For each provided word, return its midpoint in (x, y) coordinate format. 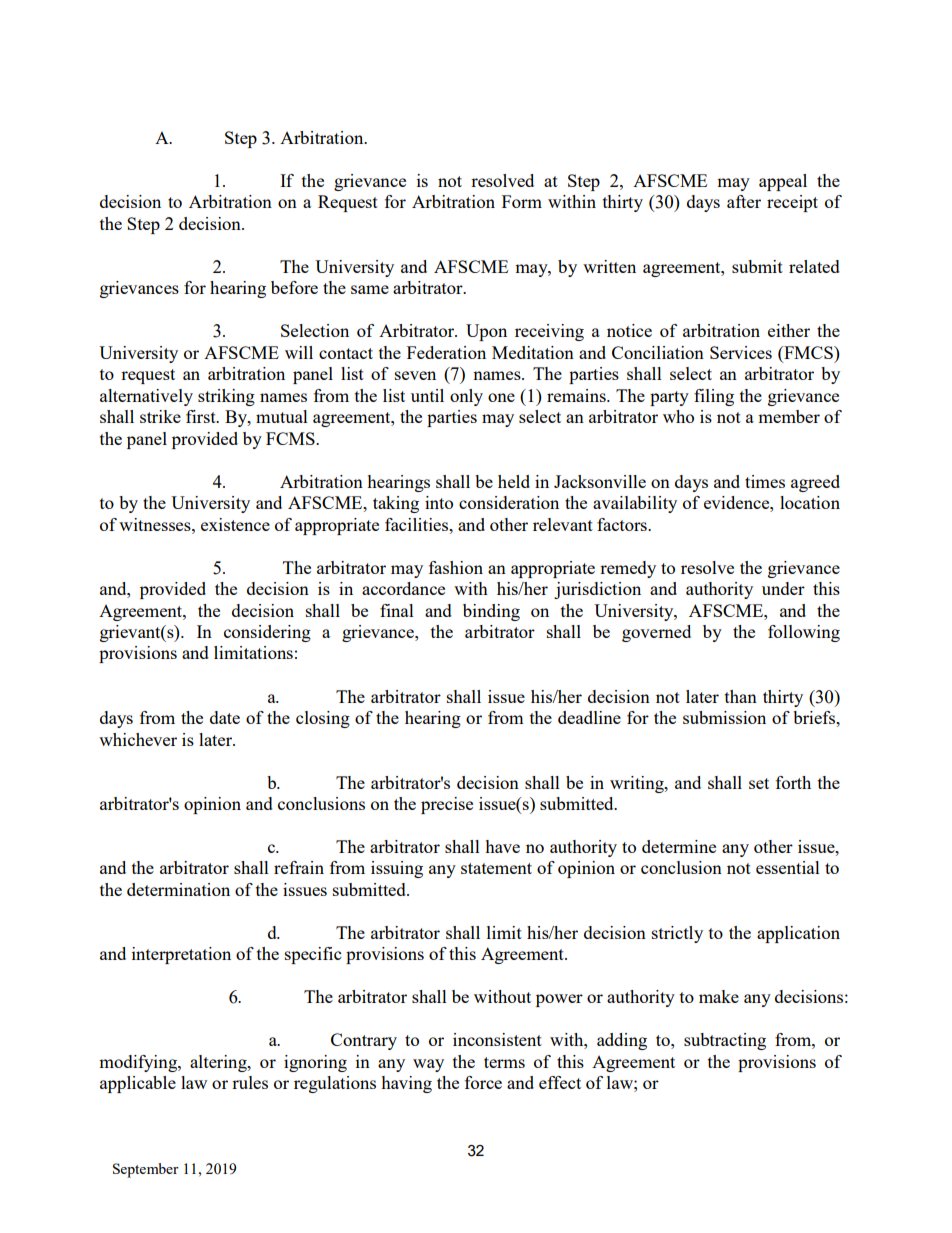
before (294, 287)
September (146, 1170)
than (741, 696)
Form (522, 201)
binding (491, 612)
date (225, 717)
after (744, 201)
